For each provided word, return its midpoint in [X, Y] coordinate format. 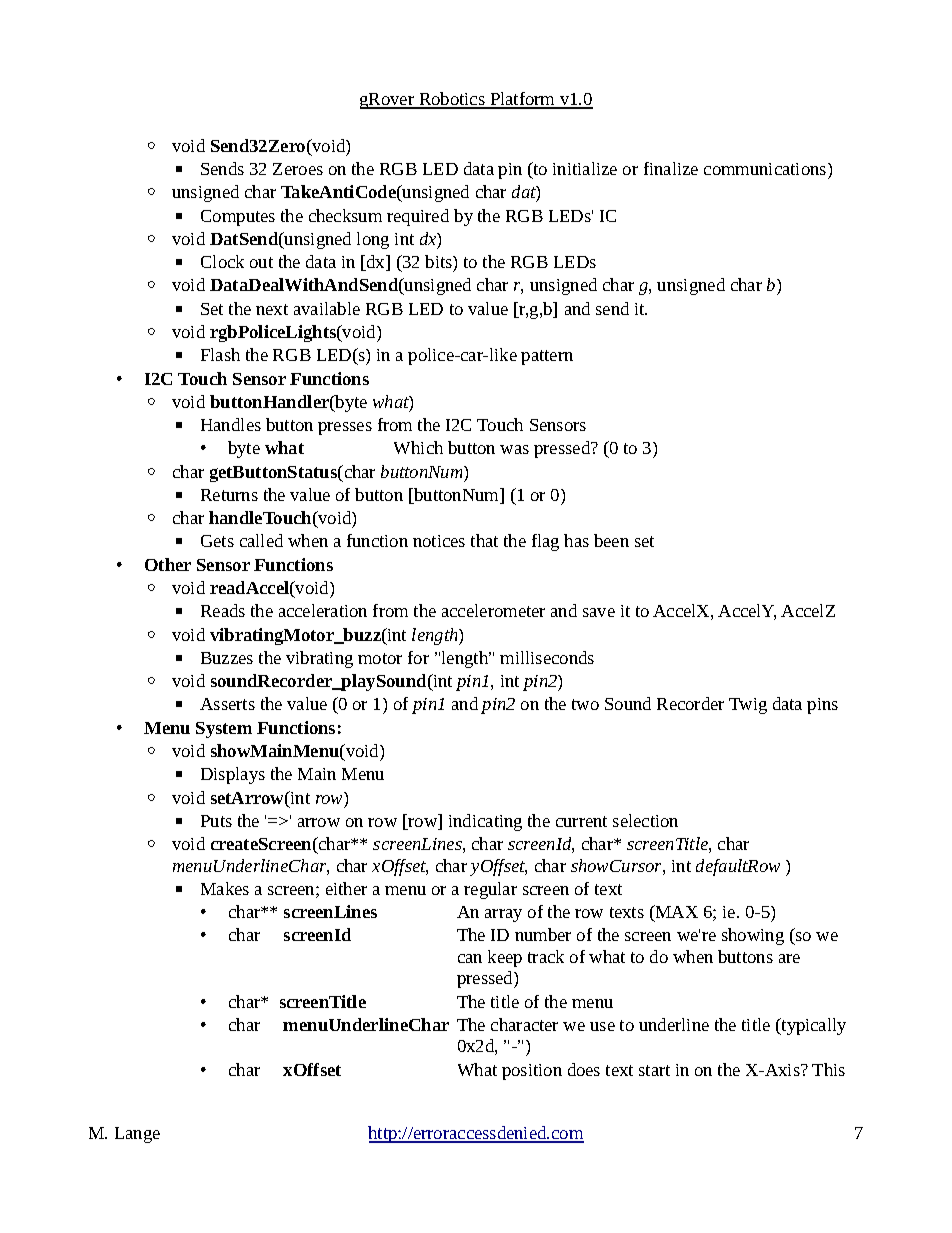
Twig [748, 706]
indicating [485, 822]
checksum [345, 215]
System [224, 730]
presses [345, 428]
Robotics [452, 100]
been [611, 540]
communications [766, 169]
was [514, 449]
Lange [137, 1135]
